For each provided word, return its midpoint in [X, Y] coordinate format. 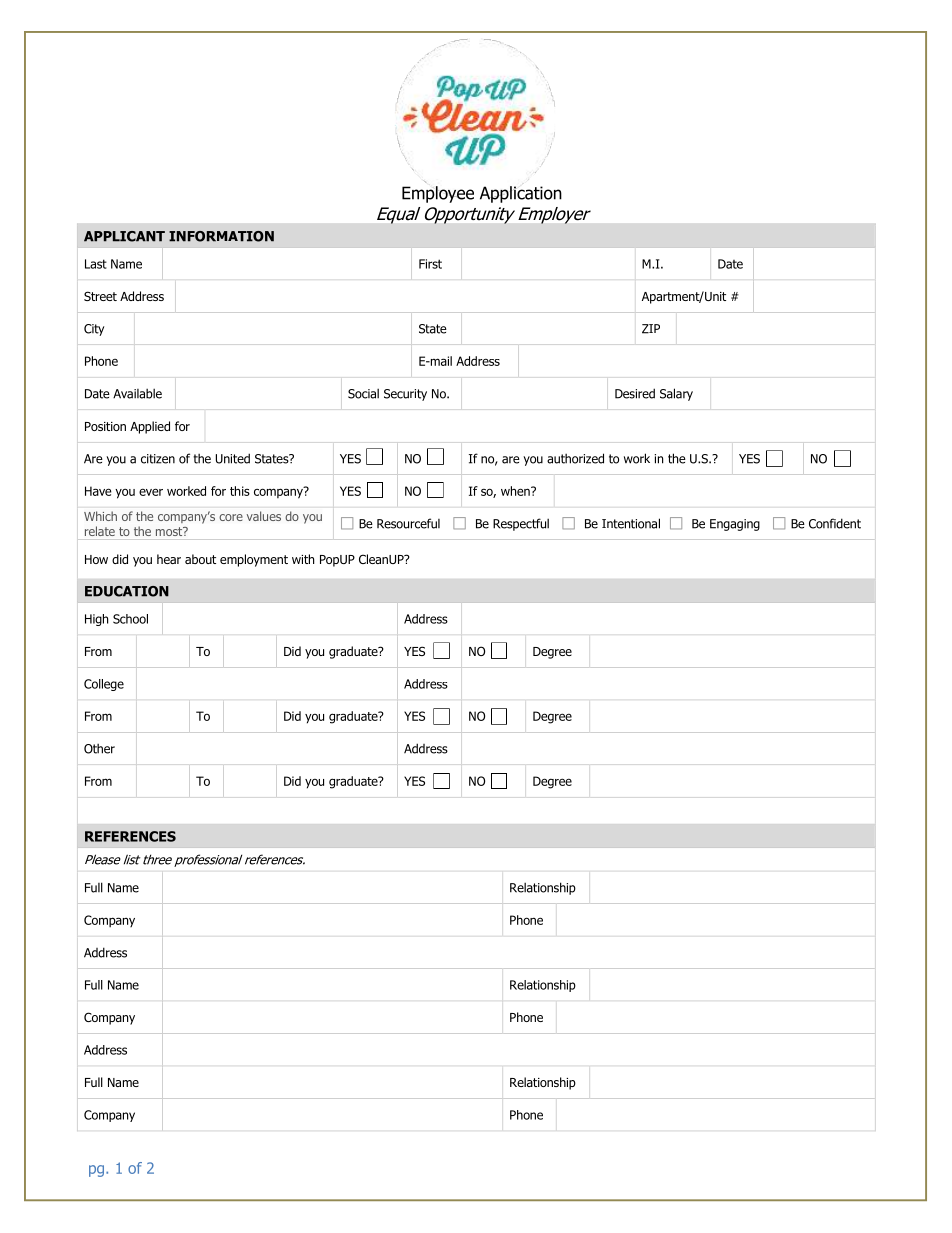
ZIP [651, 329]
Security [405, 395]
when [516, 491]
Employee [438, 194]
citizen [158, 459]
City [94, 330]
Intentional [631, 523]
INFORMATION [221, 236]
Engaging [735, 525]
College [104, 685]
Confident [835, 523]
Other [99, 748]
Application [521, 194]
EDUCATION [127, 591]
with [303, 559]
